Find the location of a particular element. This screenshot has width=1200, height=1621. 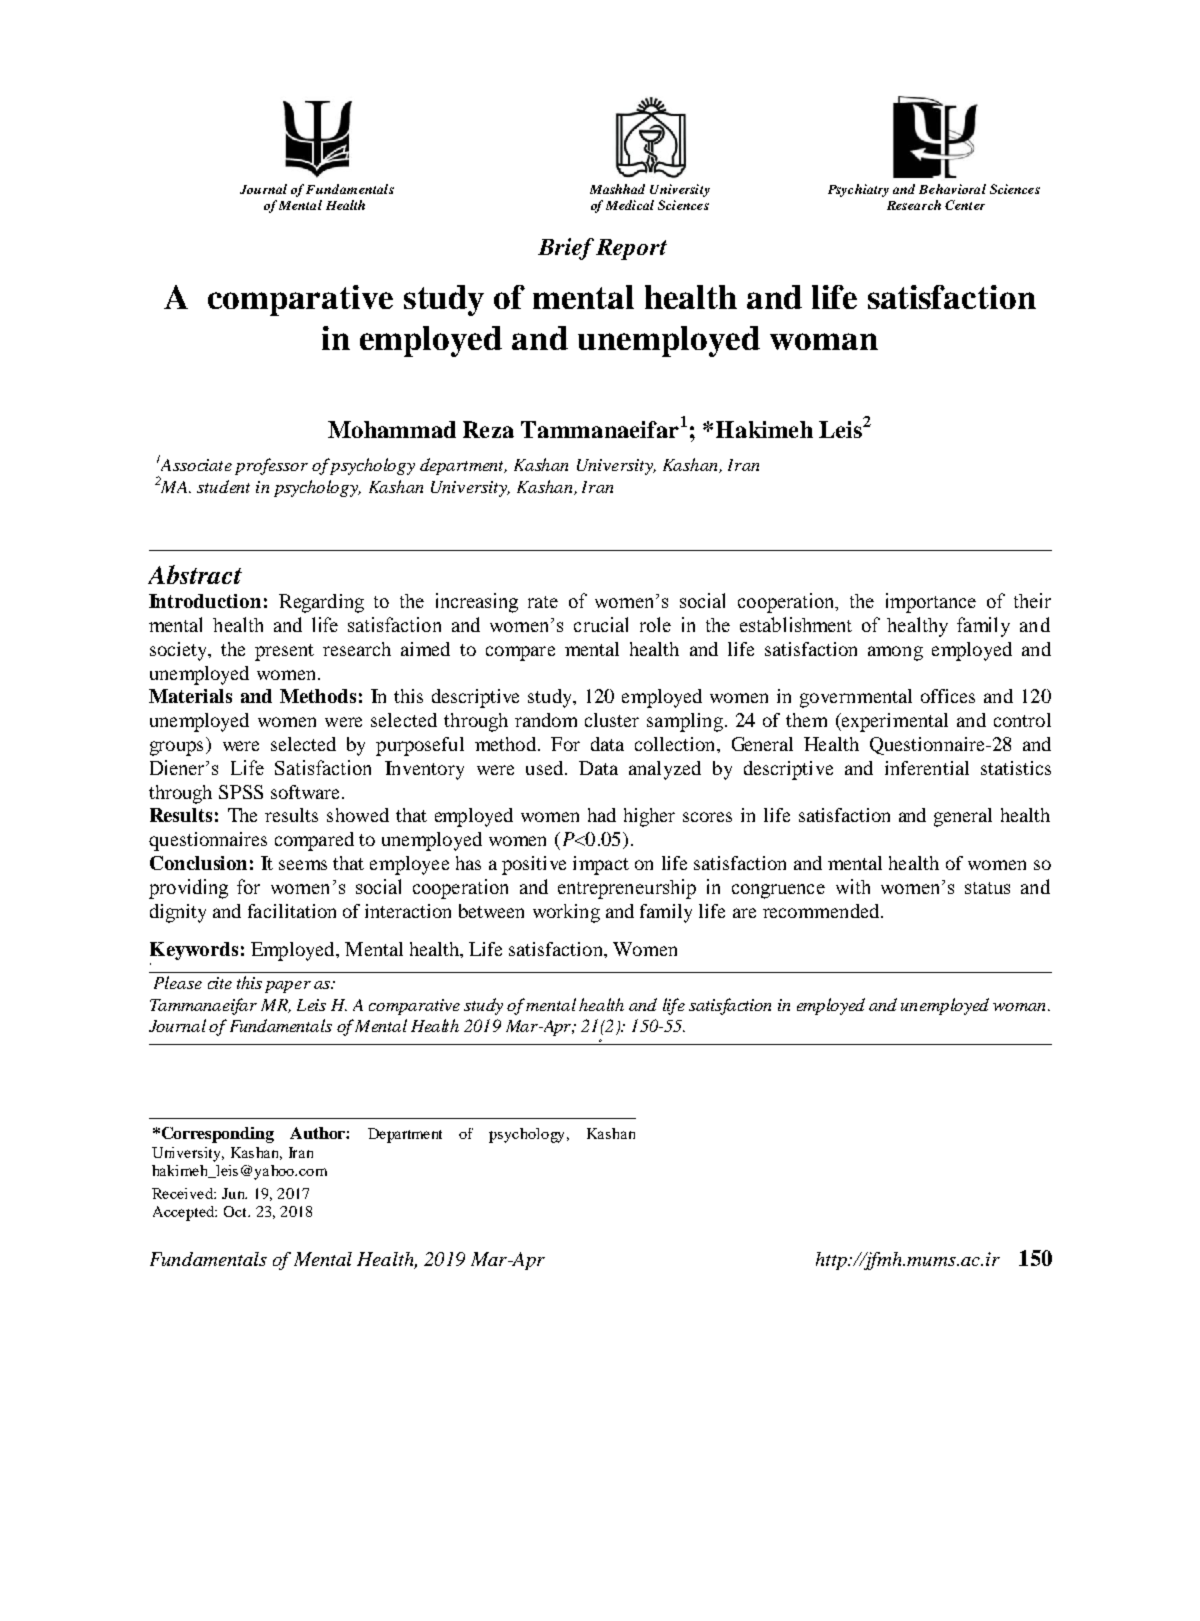

importance is located at coordinates (931, 603).
